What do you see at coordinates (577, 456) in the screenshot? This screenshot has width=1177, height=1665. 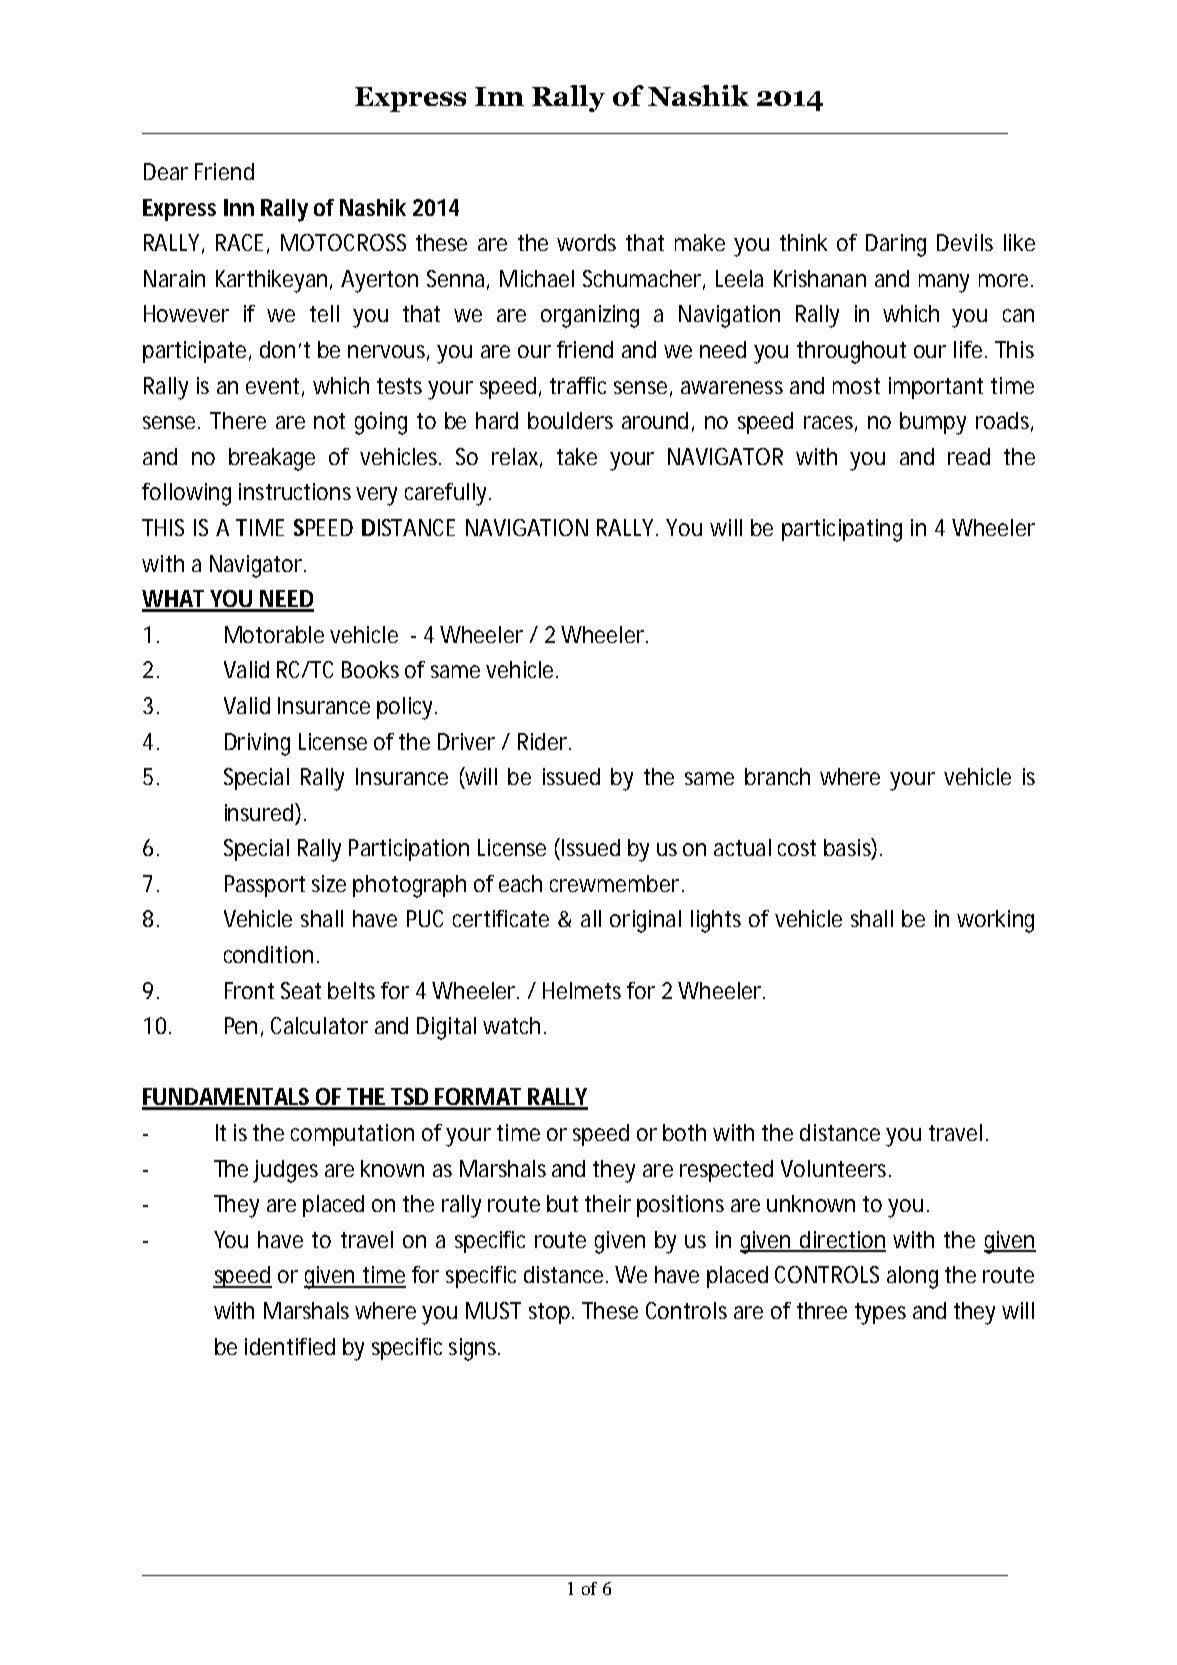 I see `take` at bounding box center [577, 456].
